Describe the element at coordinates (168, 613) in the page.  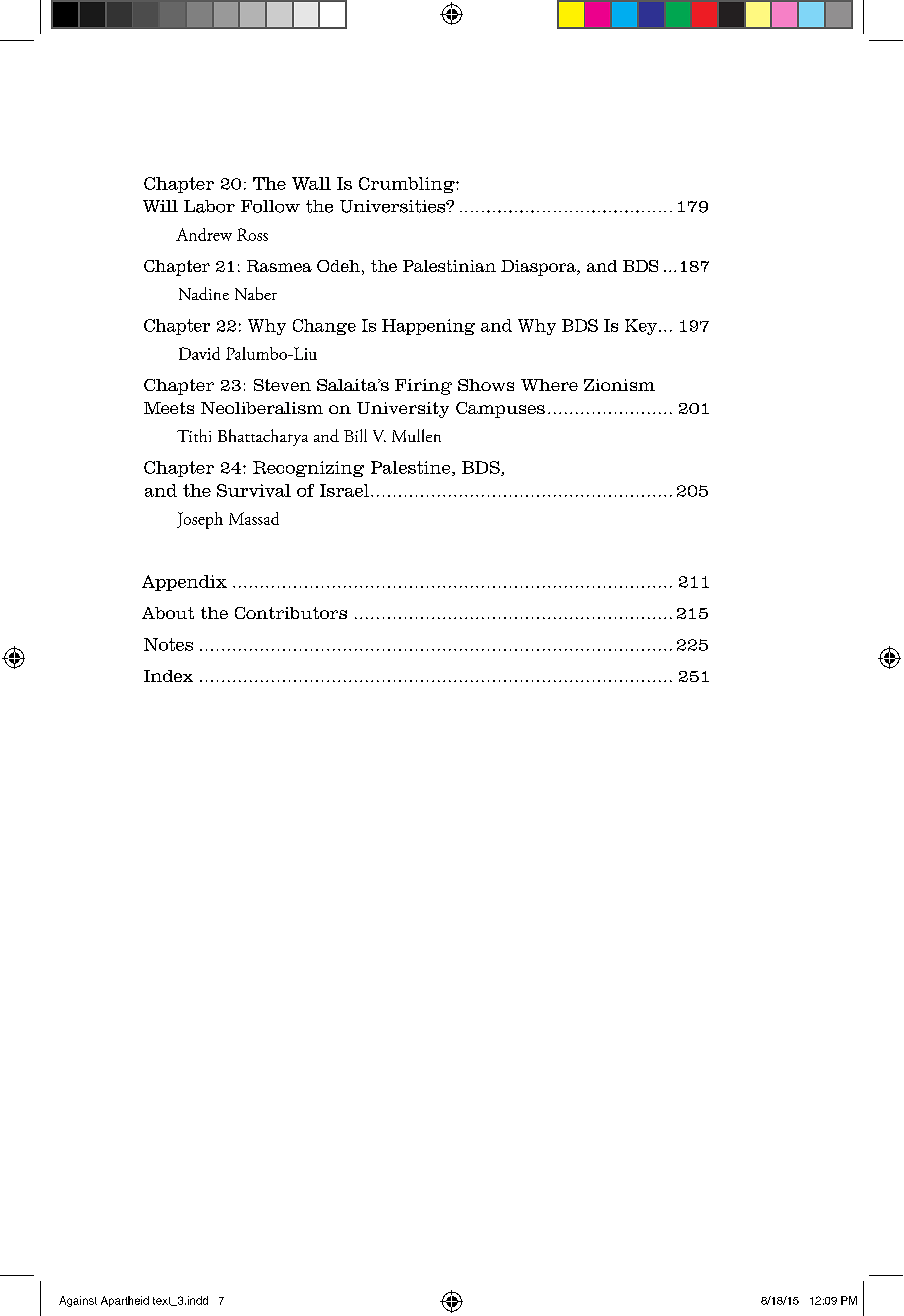
I see `About` at that location.
